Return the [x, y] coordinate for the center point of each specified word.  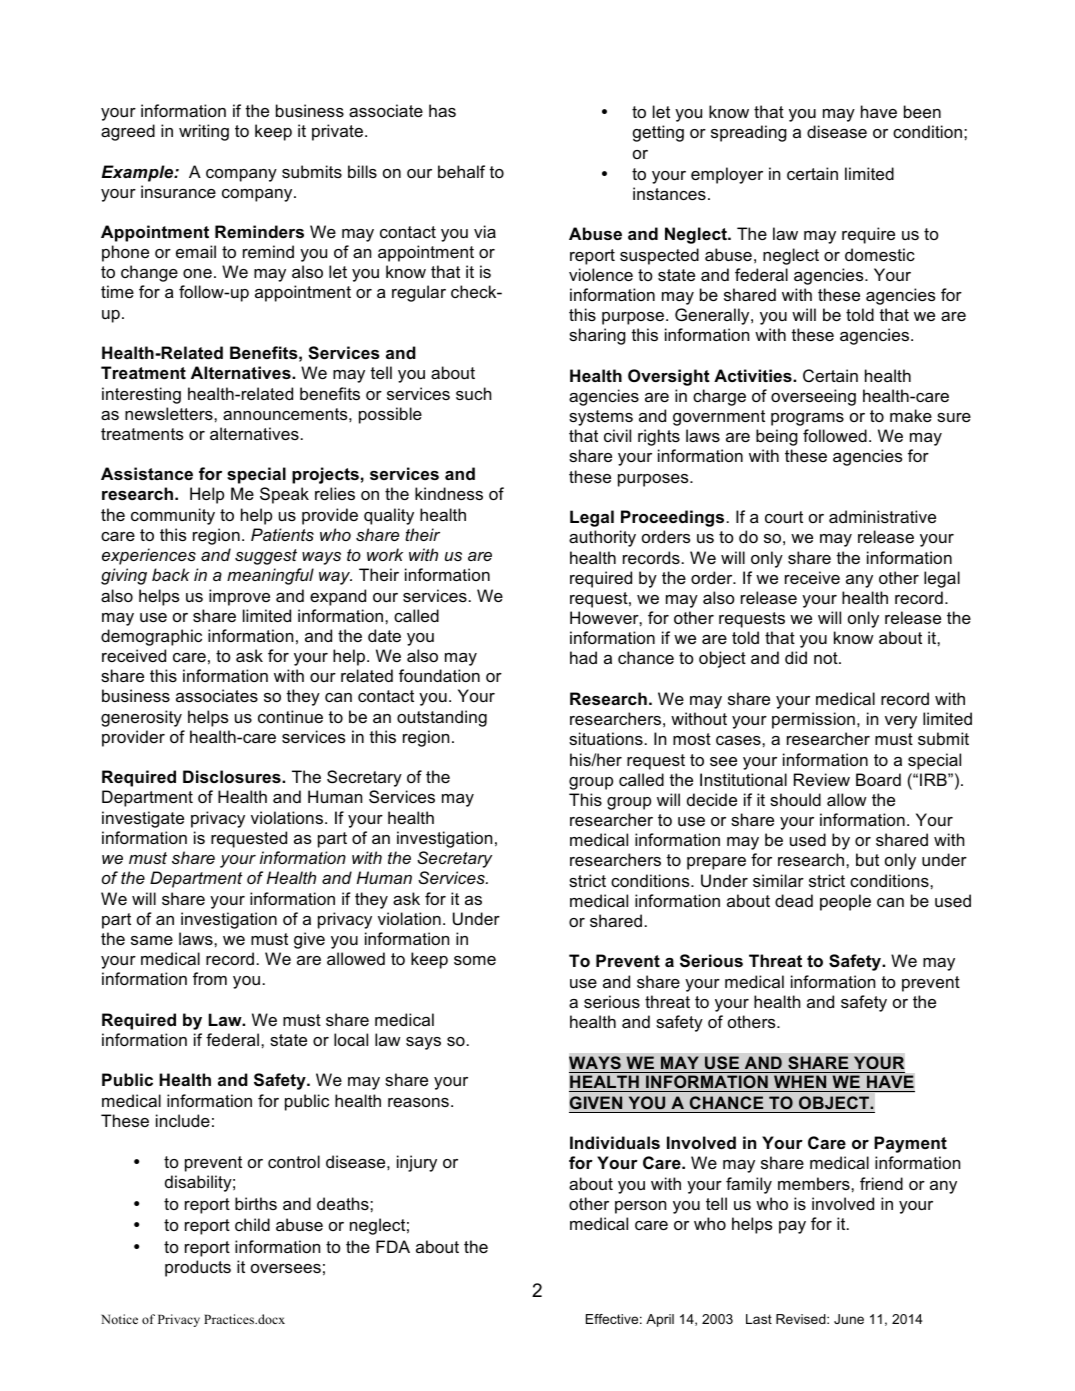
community [173, 516]
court [784, 517]
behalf [461, 171]
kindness [449, 493]
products [198, 1268]
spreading [749, 133]
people [845, 902]
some [475, 960]
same [152, 940]
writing [204, 132]
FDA [393, 1246]
